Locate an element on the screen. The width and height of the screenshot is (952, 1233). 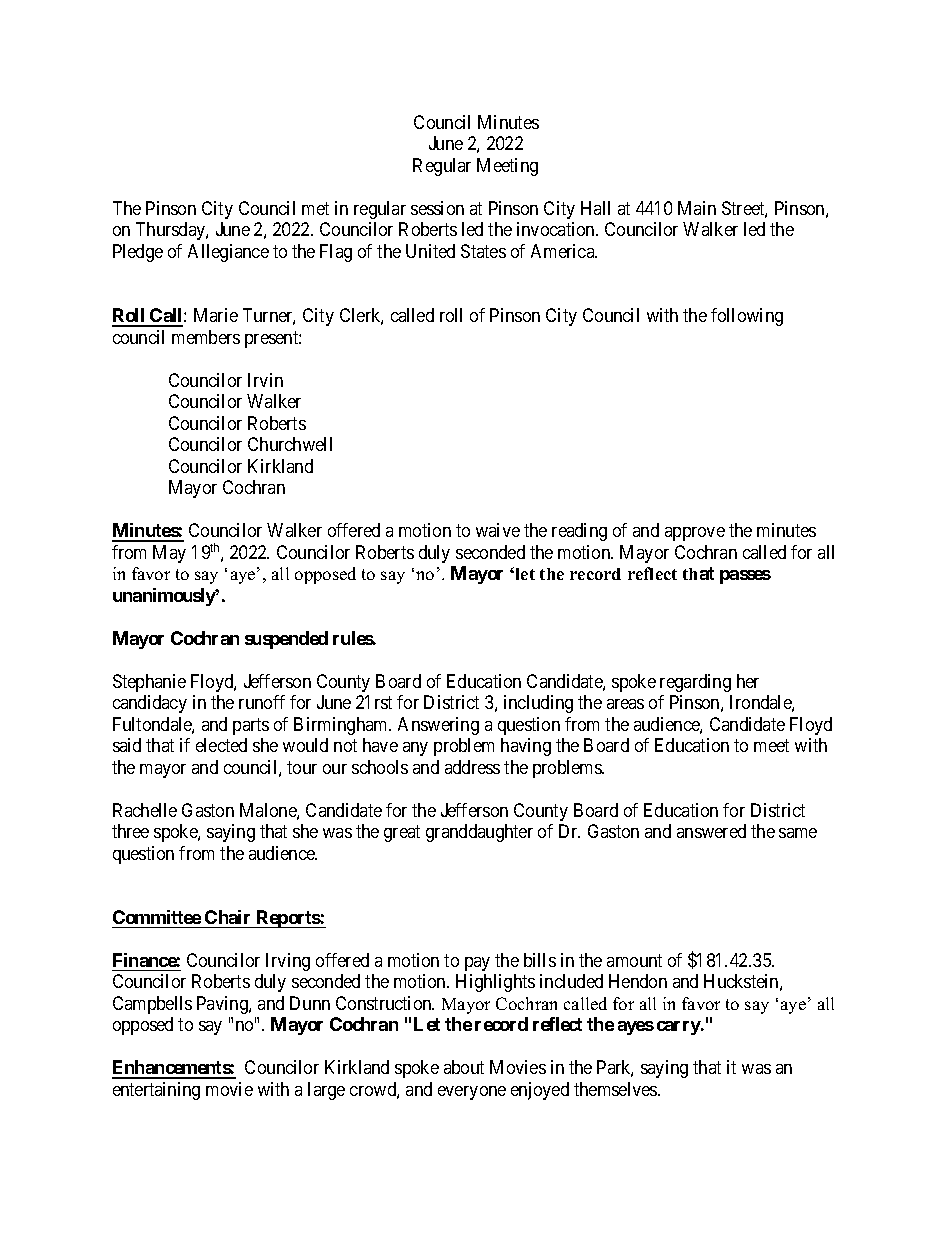
States is located at coordinates (483, 251).
